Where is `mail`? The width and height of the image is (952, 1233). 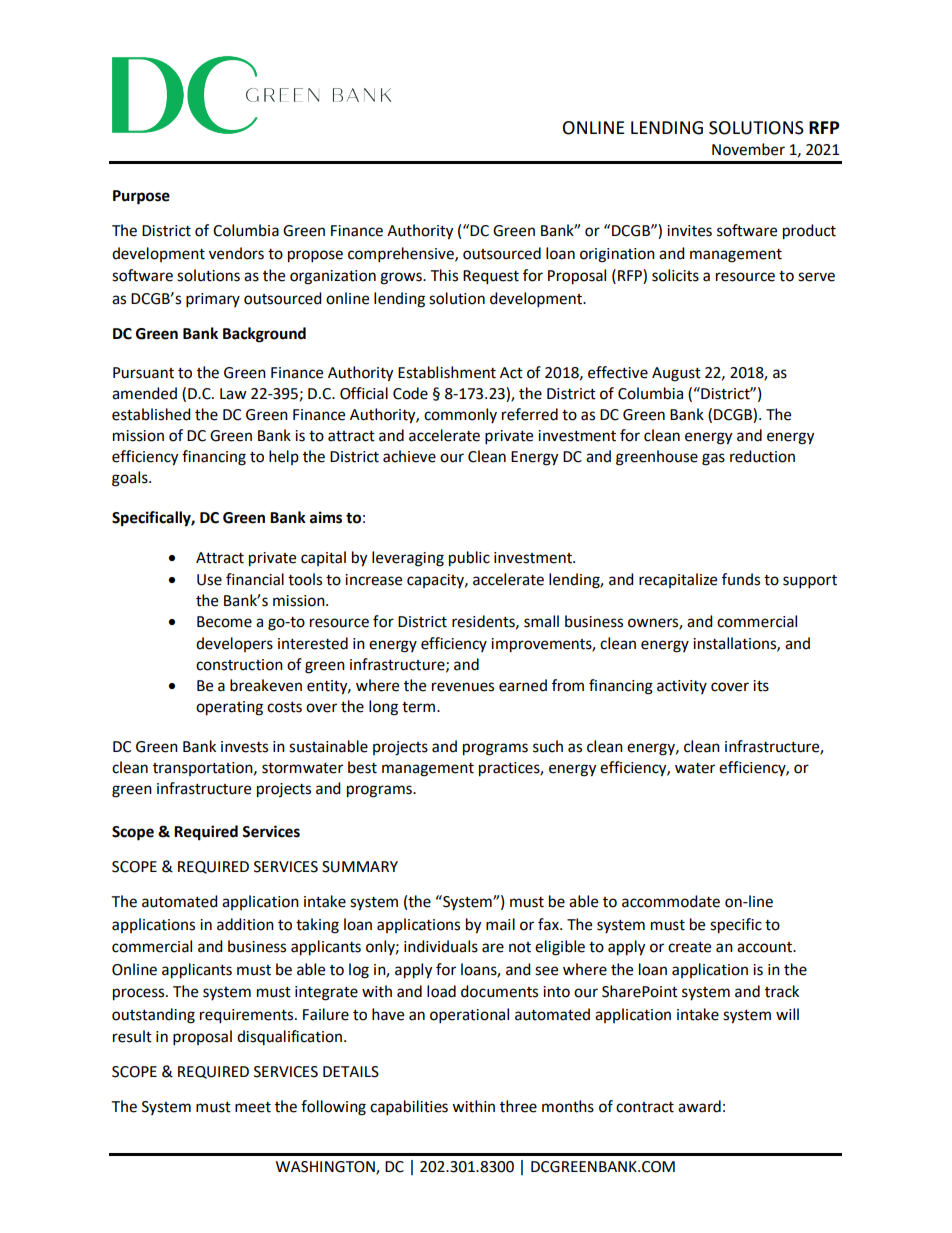 mail is located at coordinates (500, 924).
